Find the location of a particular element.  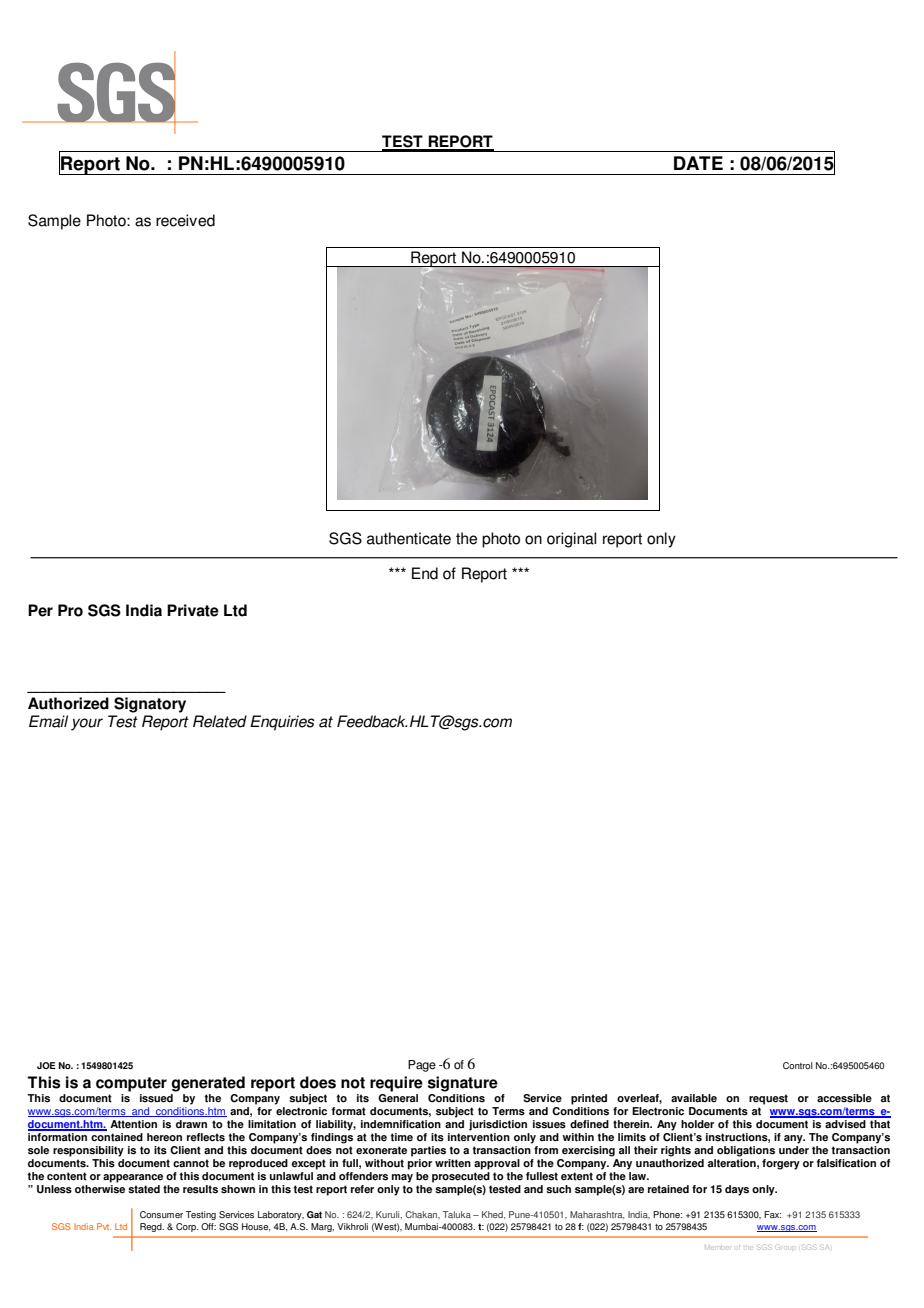

original is located at coordinates (571, 540).
